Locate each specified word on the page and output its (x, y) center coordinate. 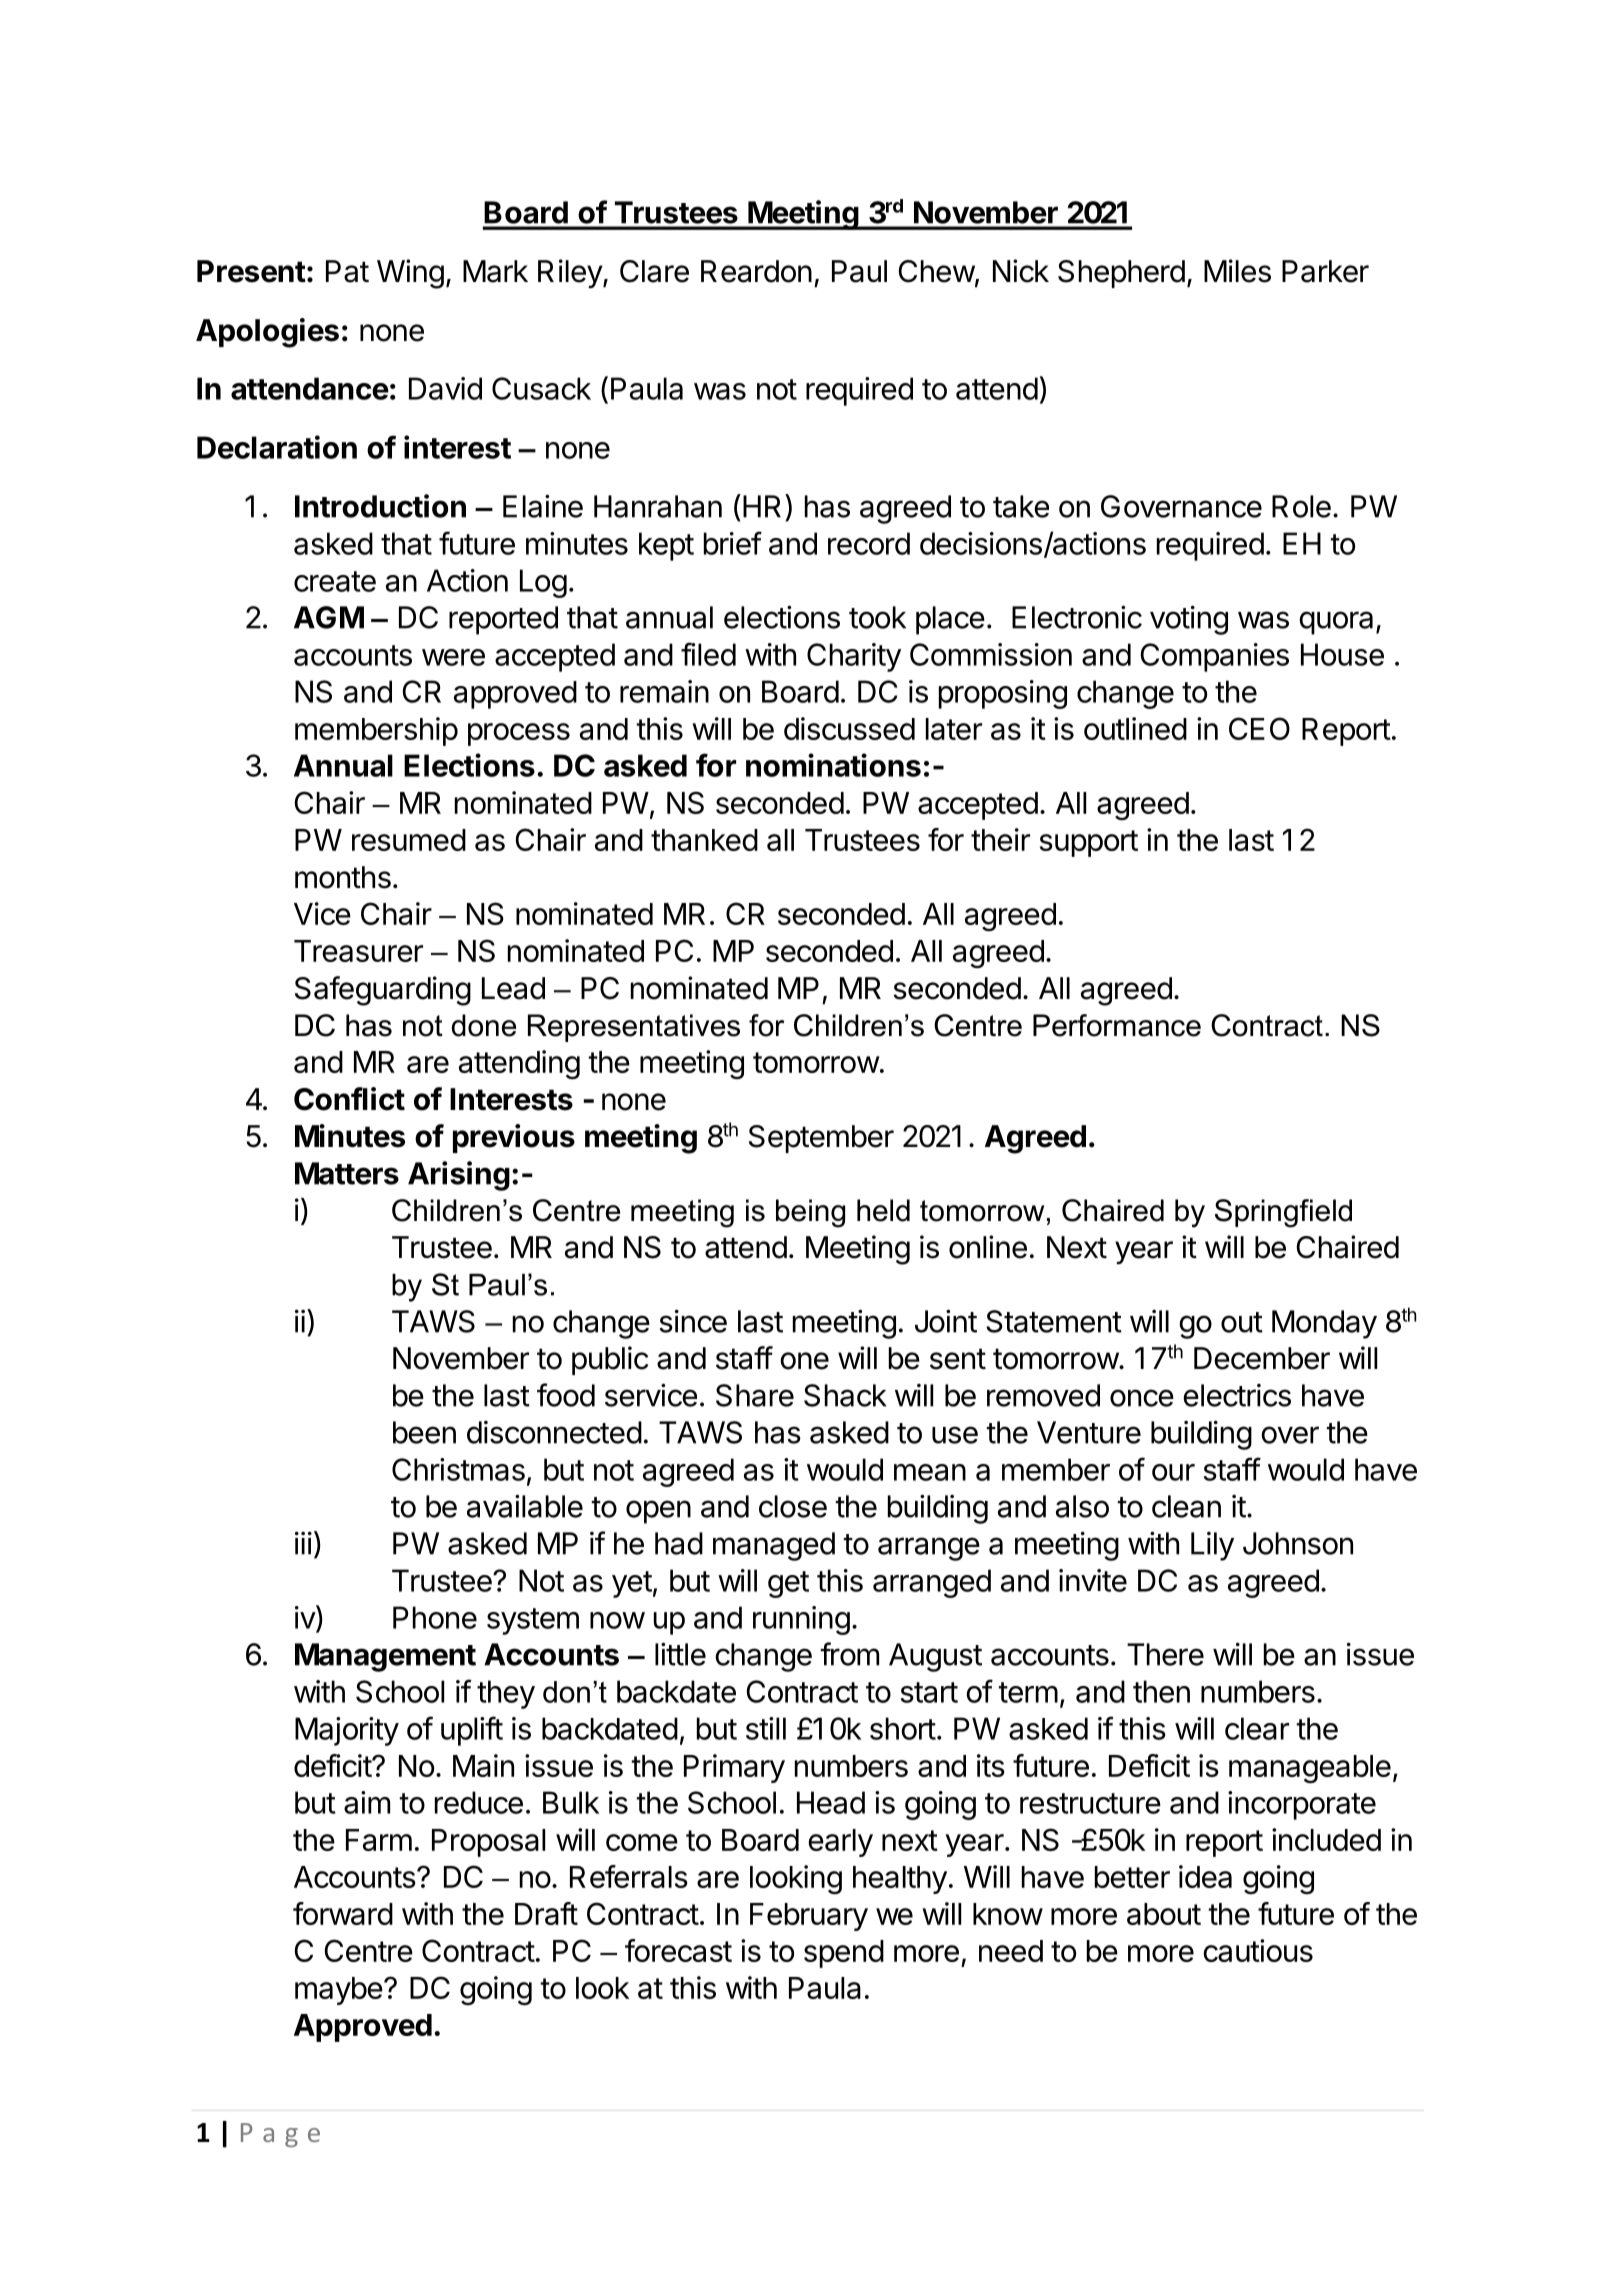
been (424, 1432)
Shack (845, 1395)
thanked (704, 840)
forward (343, 1913)
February (809, 1917)
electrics (1237, 1395)
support (1089, 843)
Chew (937, 271)
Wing (410, 274)
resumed (409, 840)
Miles (1237, 271)
